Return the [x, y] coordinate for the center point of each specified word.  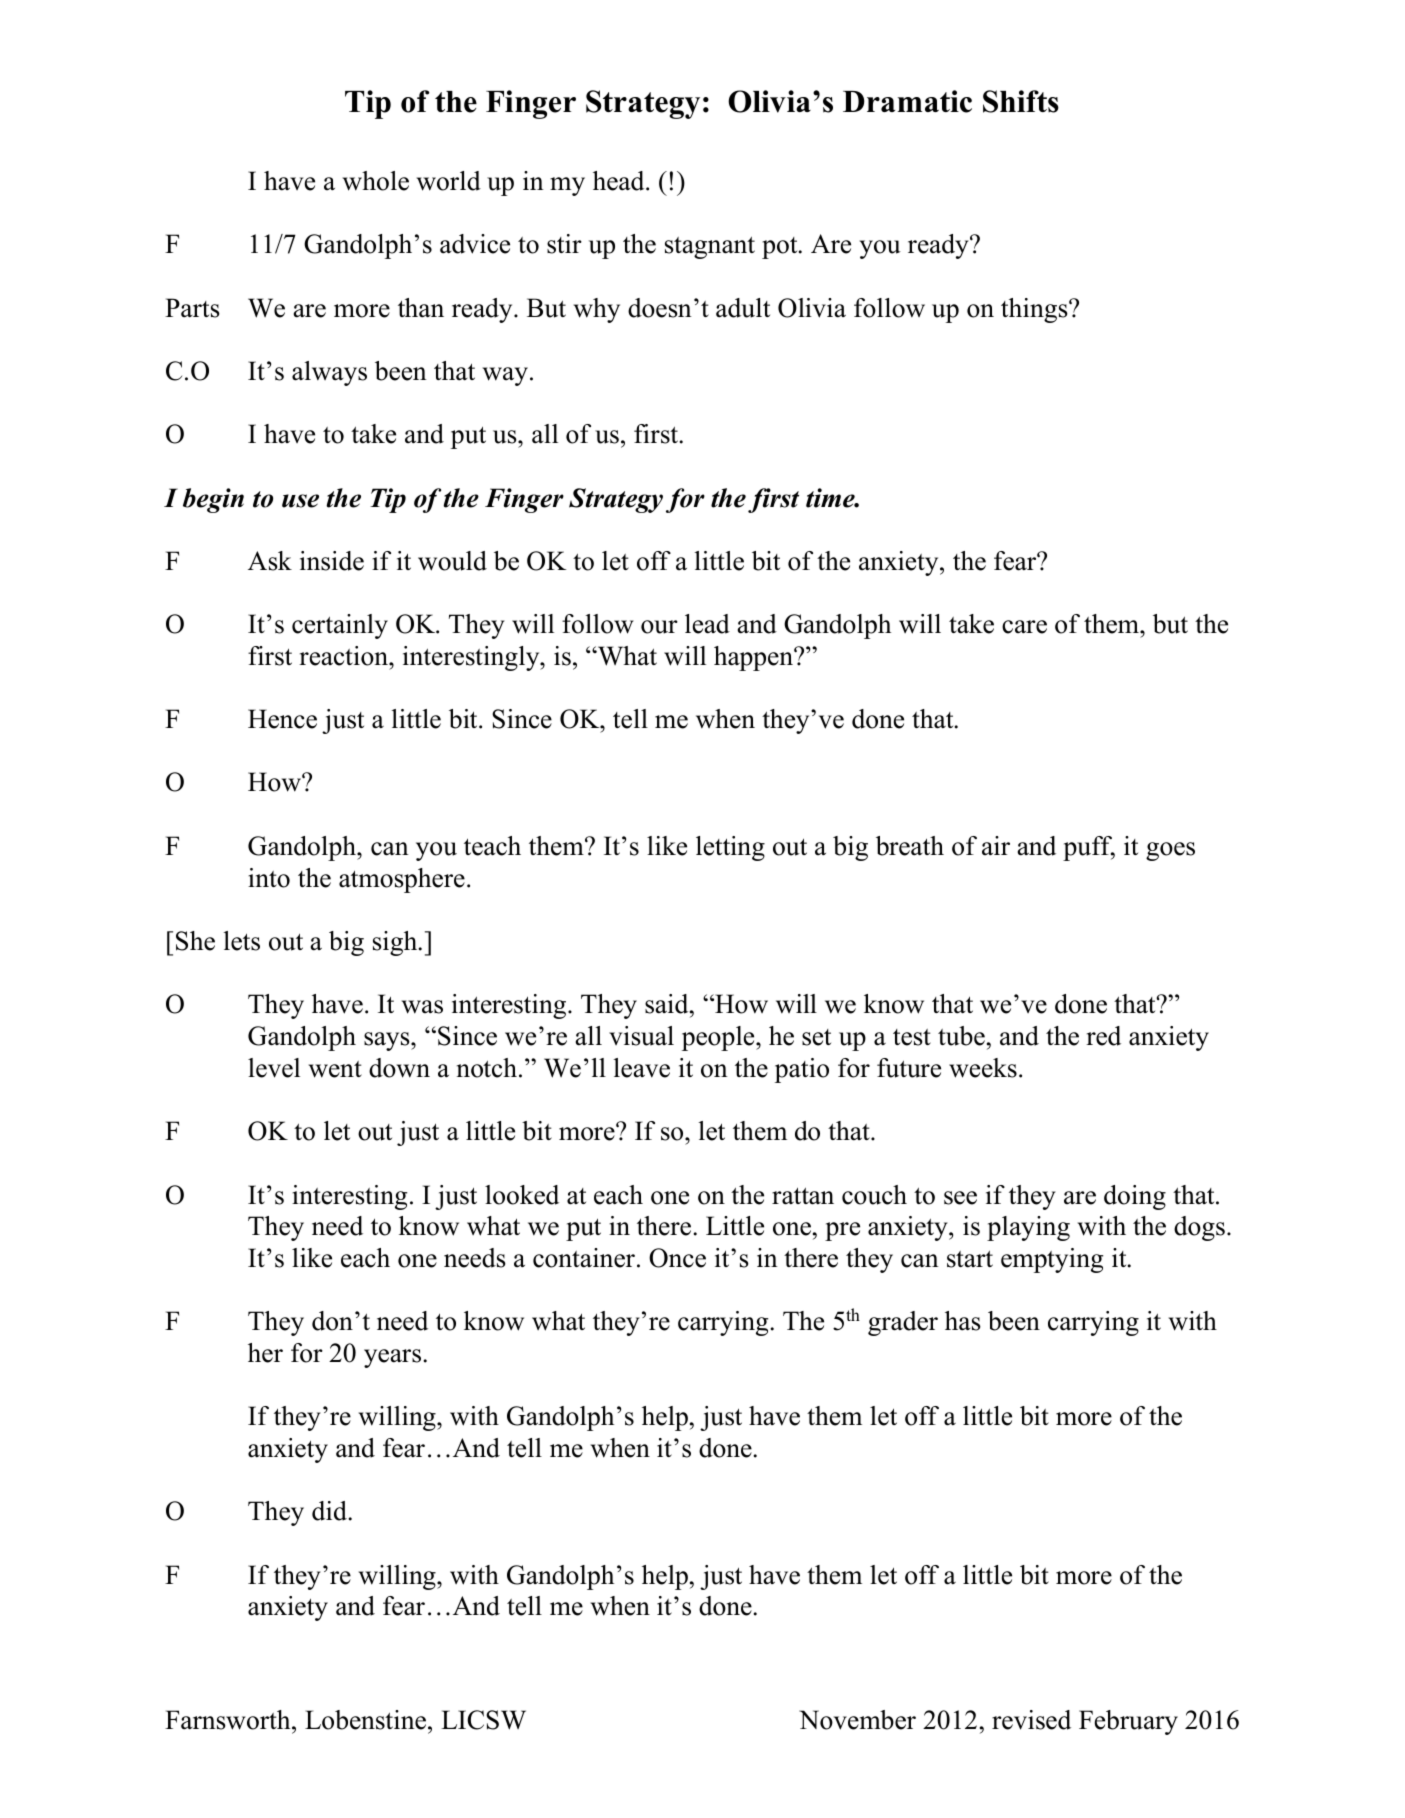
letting [730, 848]
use [300, 501]
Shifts [1021, 101]
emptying [1052, 1260]
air [996, 846]
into [269, 878]
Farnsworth [229, 1720]
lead [707, 624]
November [857, 1720]
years [394, 1358]
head [620, 181]
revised [1031, 1720]
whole [376, 181]
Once [677, 1258]
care [1024, 627]
